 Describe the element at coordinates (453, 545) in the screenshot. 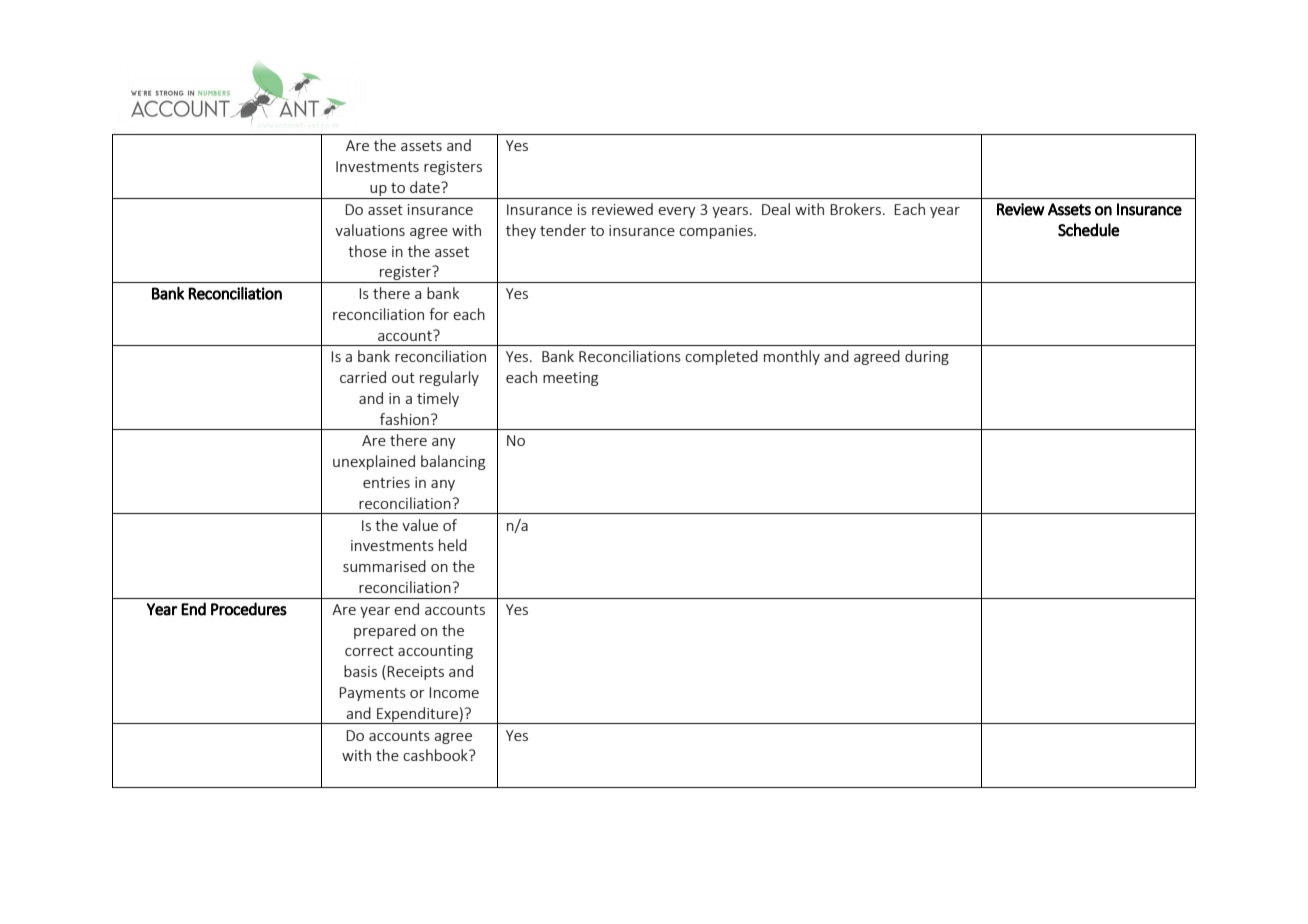

I see `held` at that location.
